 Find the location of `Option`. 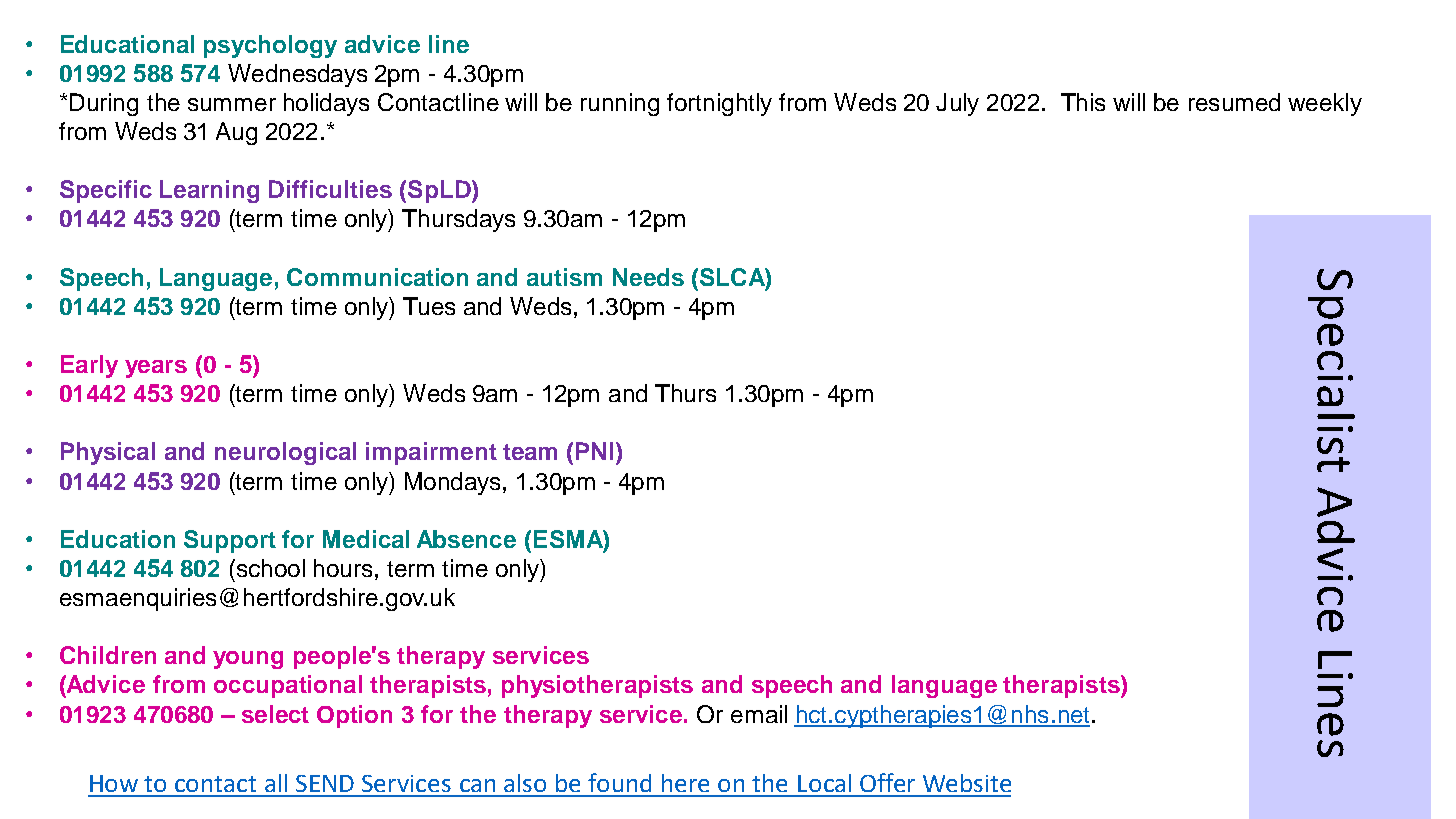

Option is located at coordinates (354, 716).
